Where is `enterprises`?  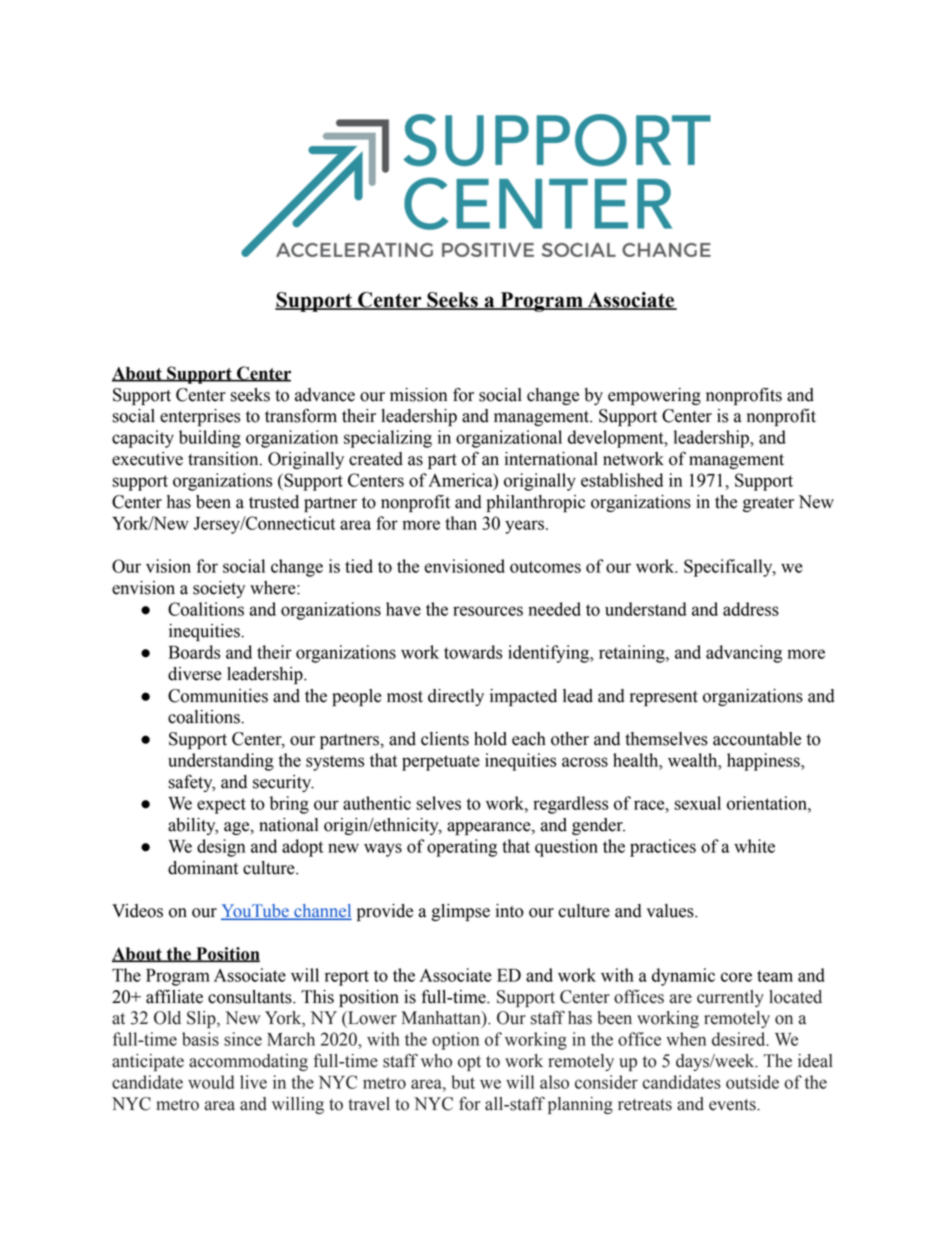 enterprises is located at coordinates (200, 417).
